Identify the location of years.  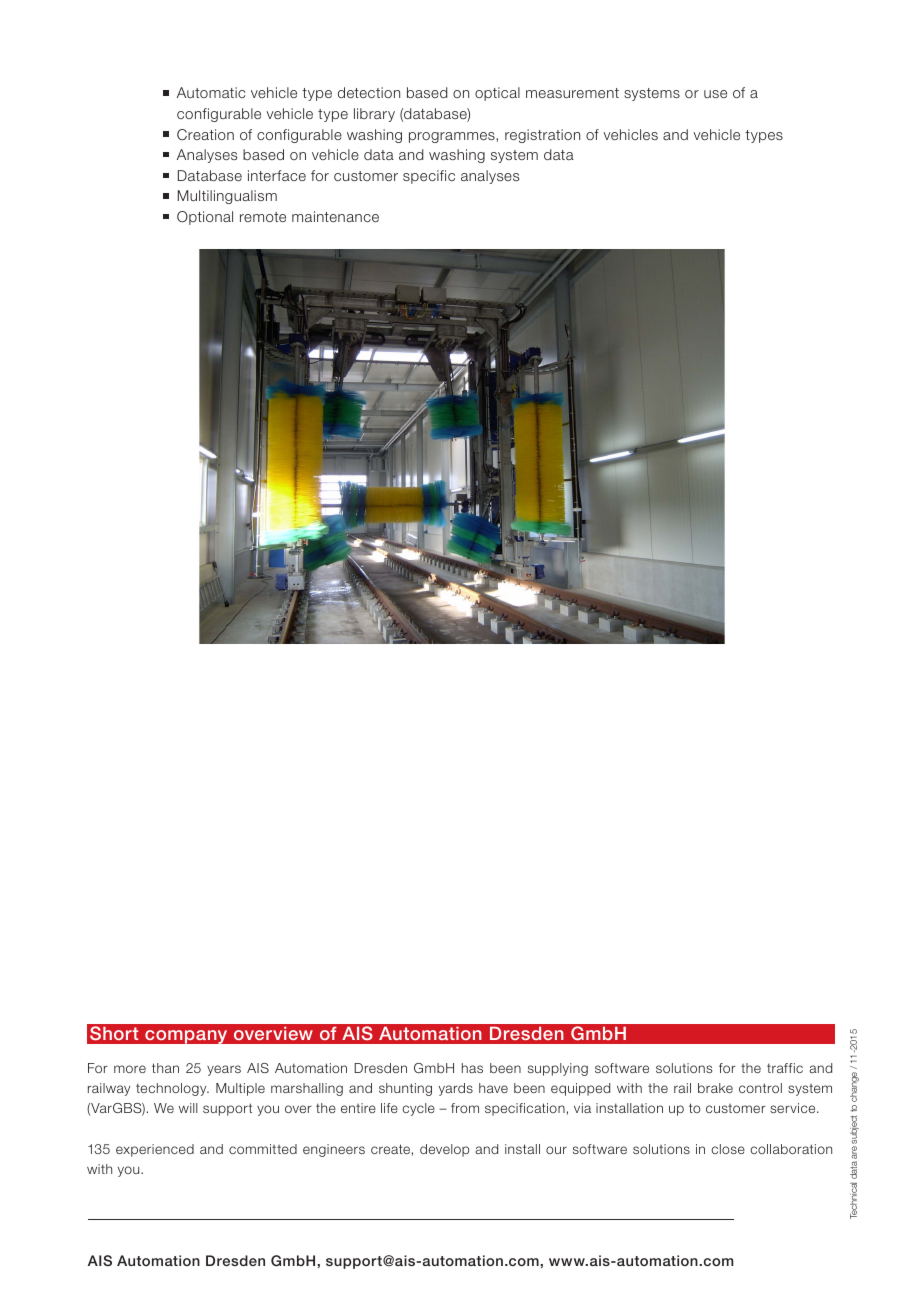
(224, 1070).
